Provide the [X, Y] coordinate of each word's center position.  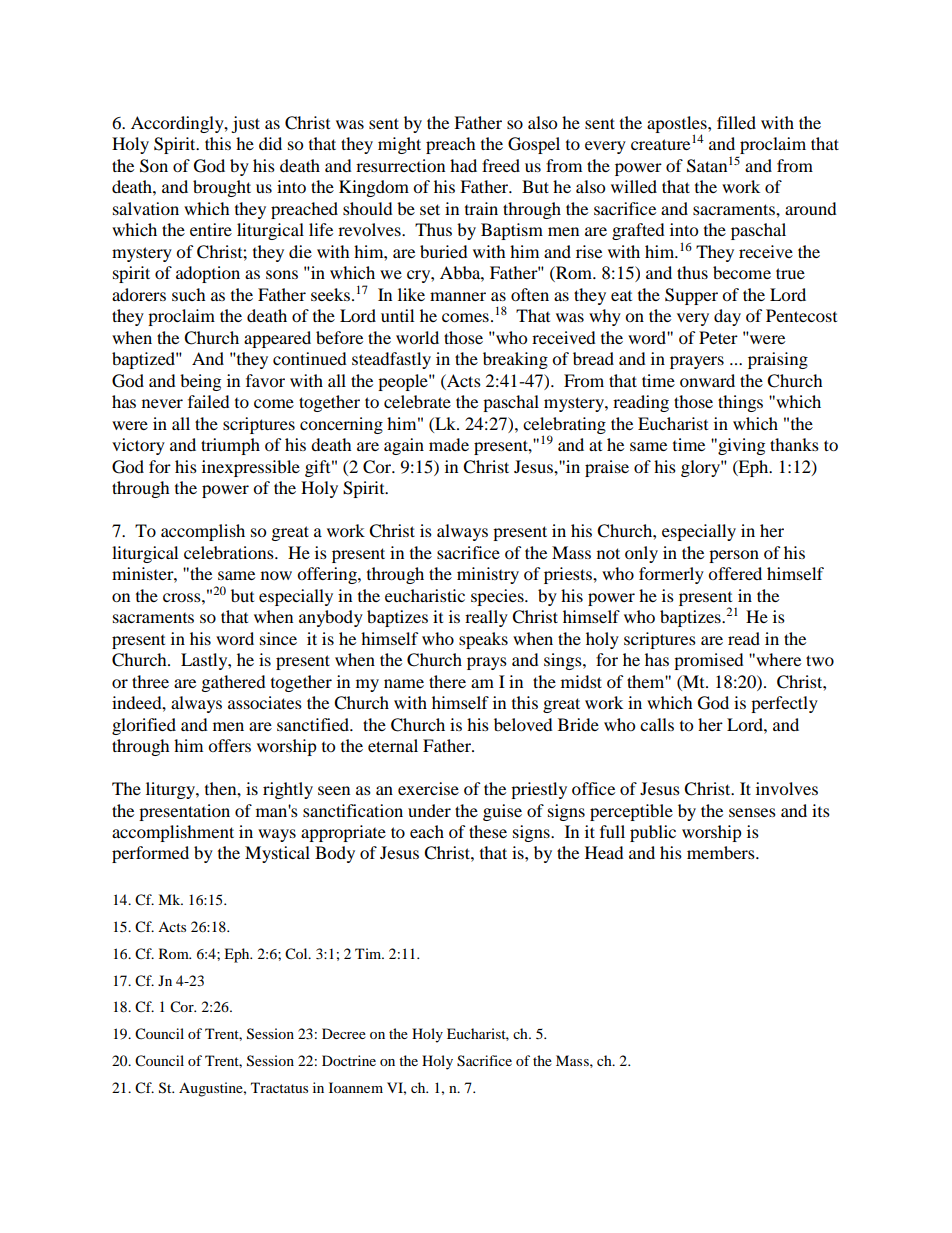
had [463, 165]
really [486, 618]
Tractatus [279, 1087]
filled [736, 122]
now [276, 575]
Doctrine [349, 1060]
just [245, 124]
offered [735, 573]
